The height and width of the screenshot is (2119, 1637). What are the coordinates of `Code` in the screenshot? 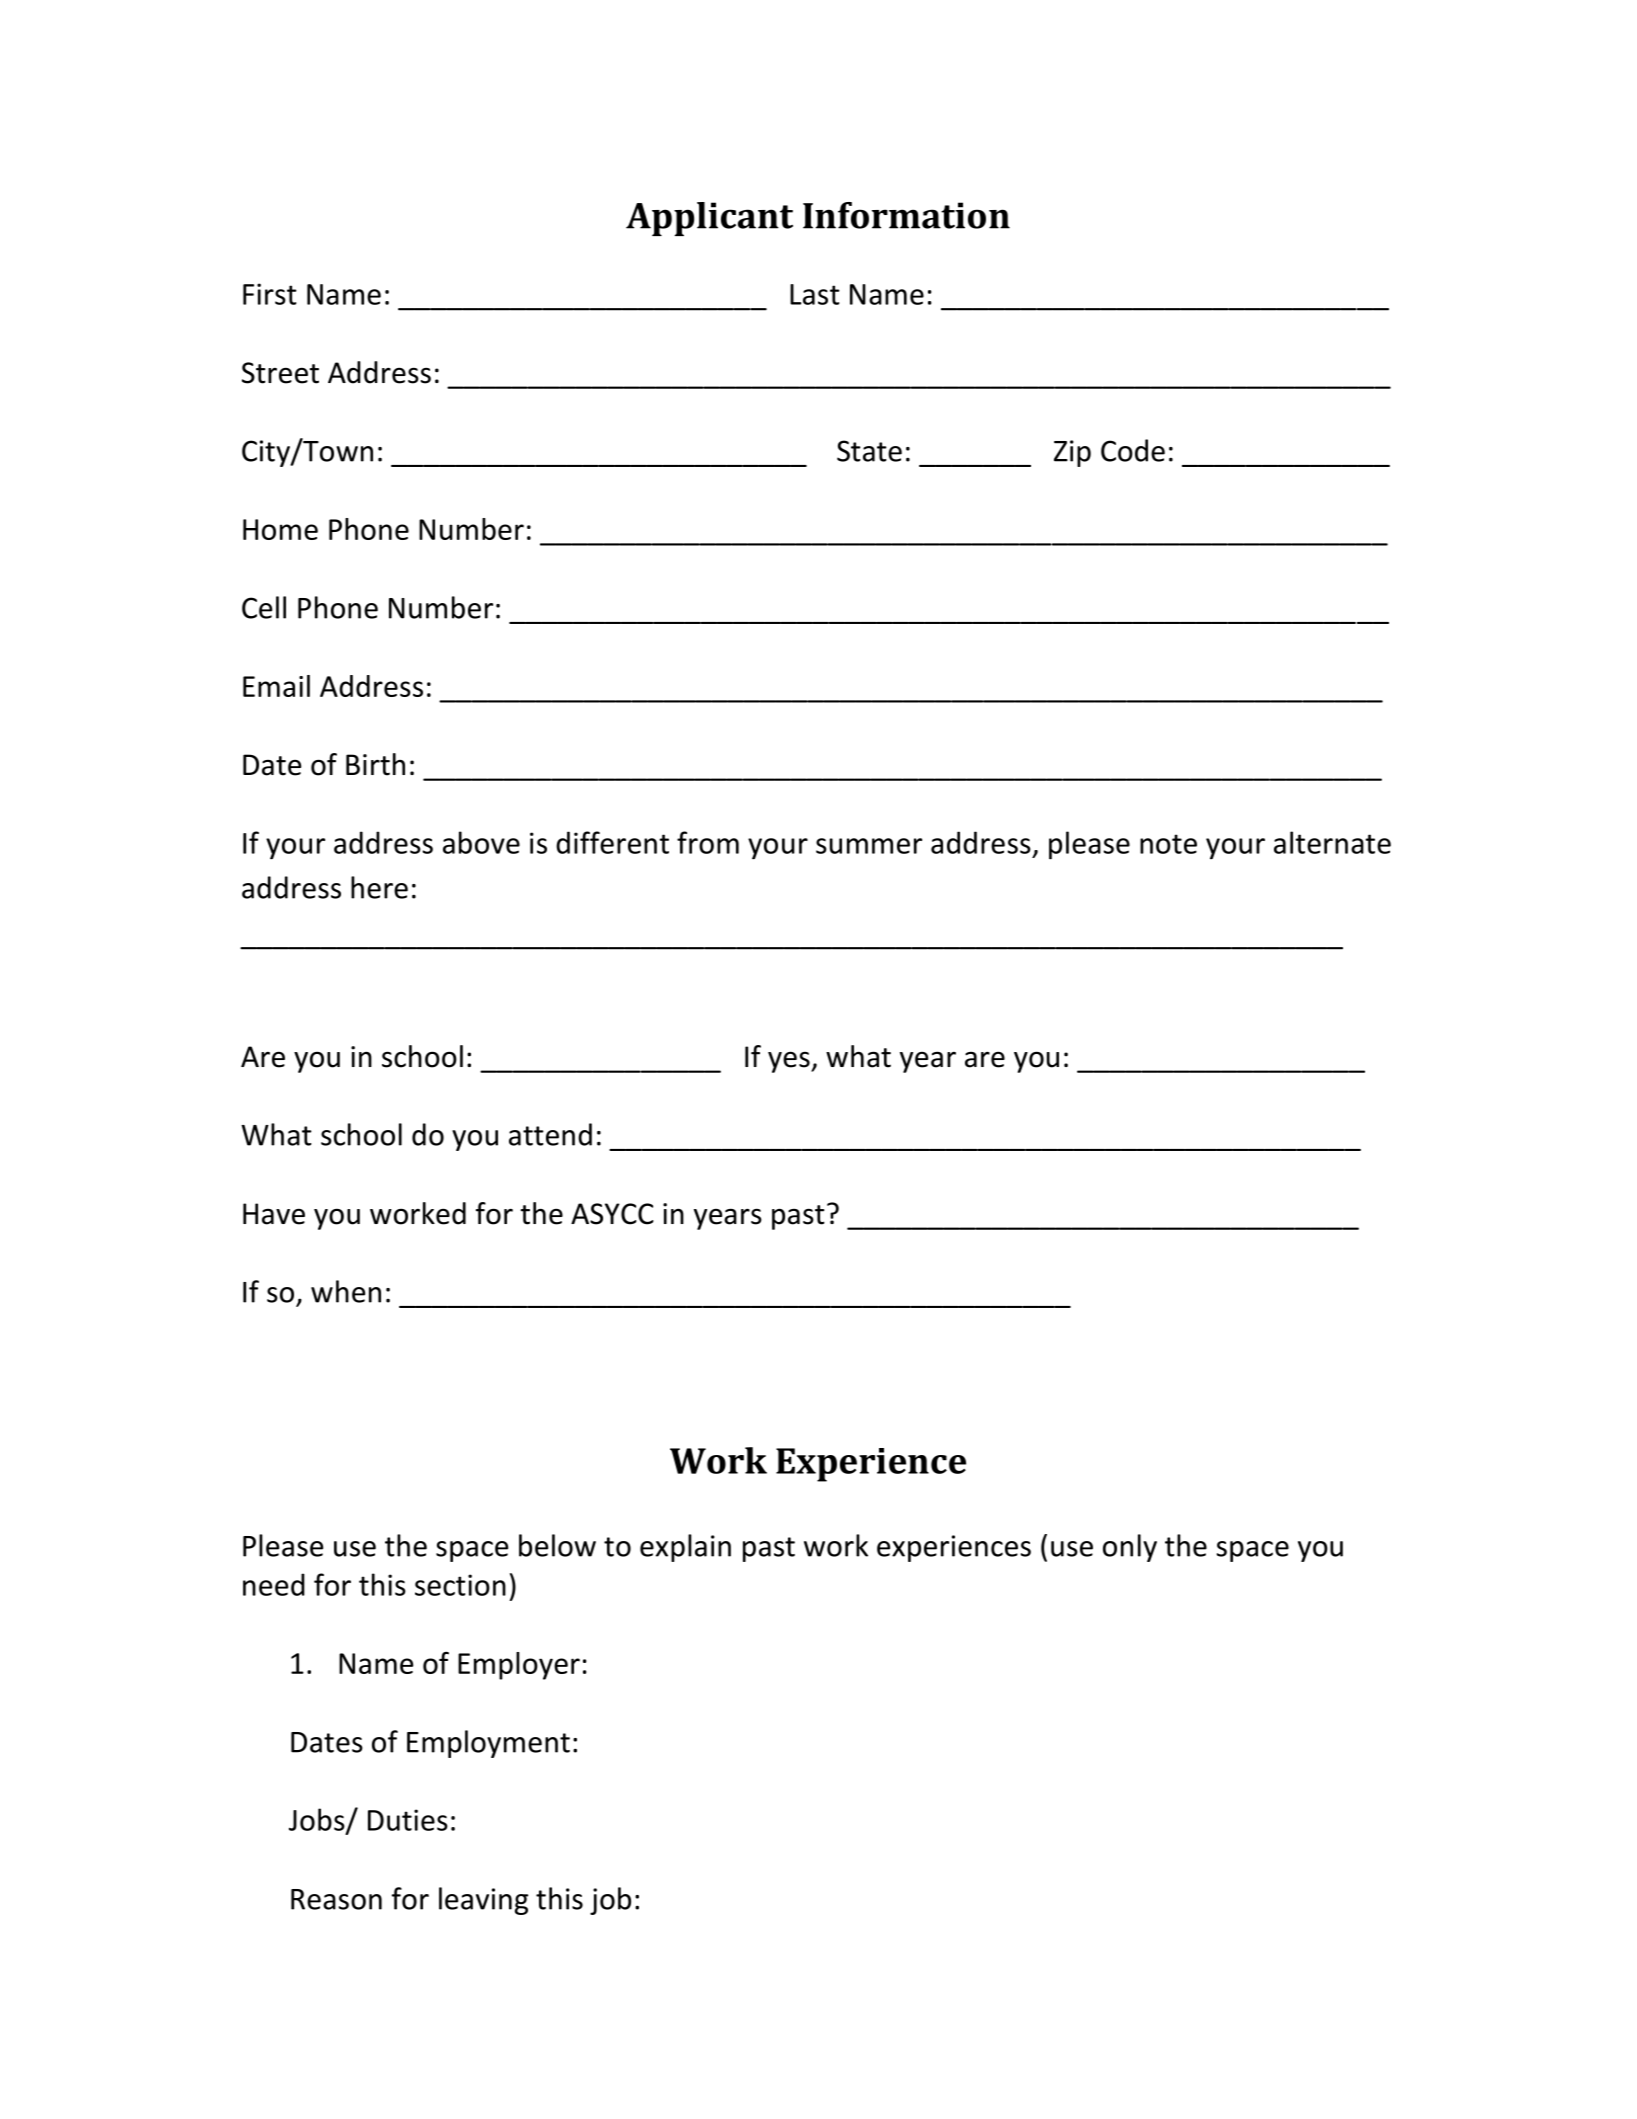 It's located at (1133, 450).
